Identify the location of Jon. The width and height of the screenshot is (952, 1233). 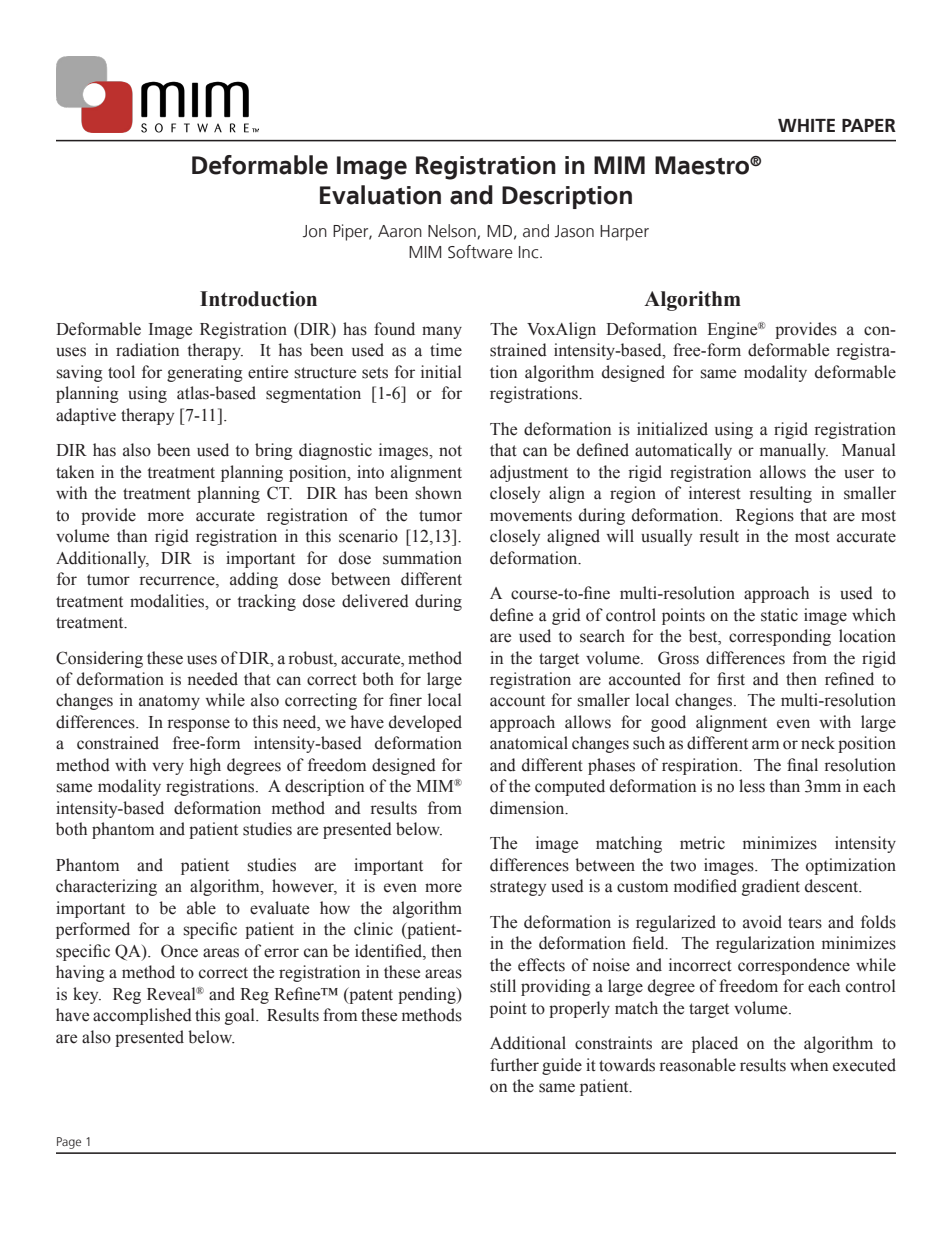
(315, 231).
